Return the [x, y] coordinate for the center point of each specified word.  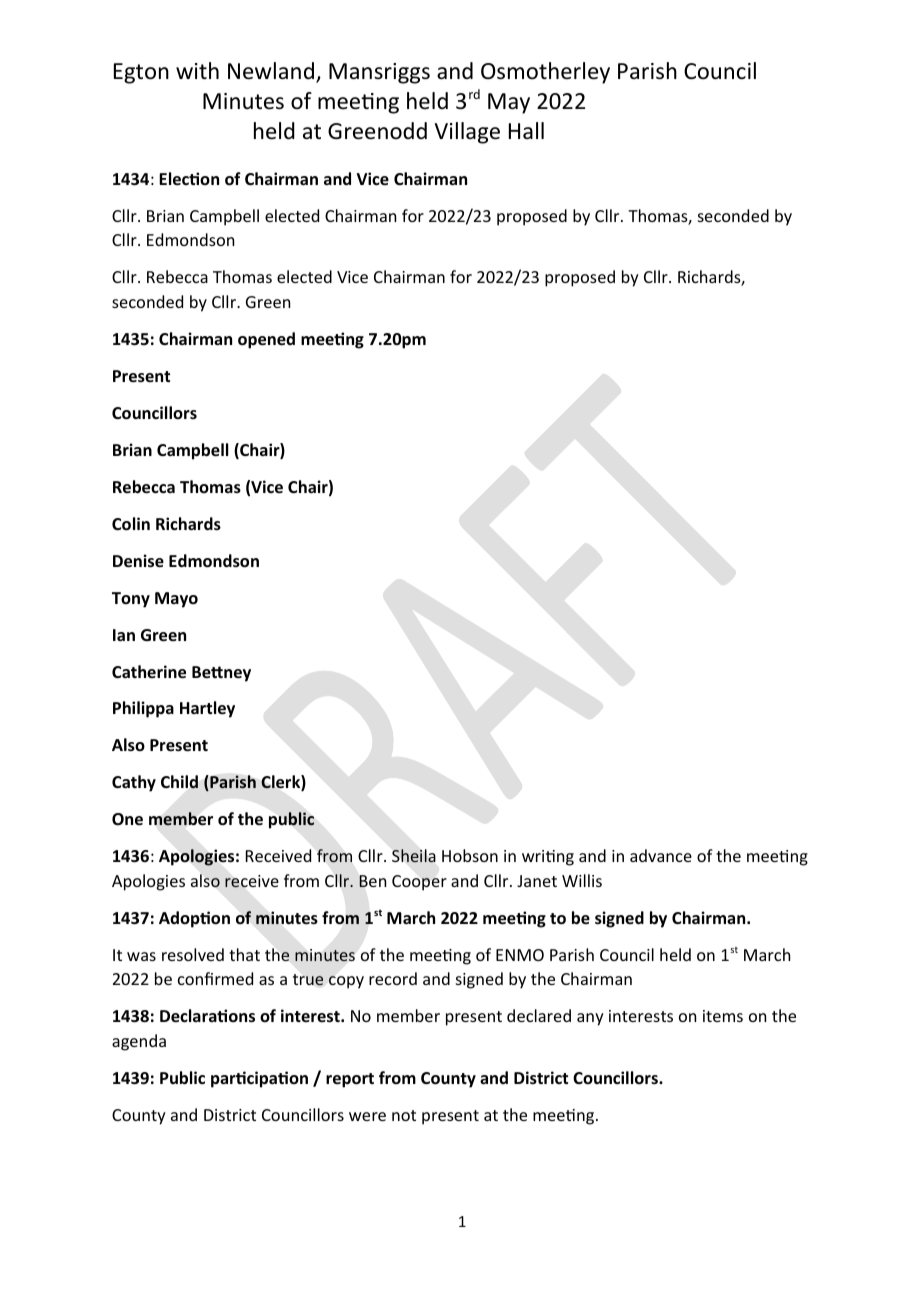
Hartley [207, 709]
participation [259, 1079]
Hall [526, 131]
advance [661, 855]
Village [467, 133]
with [197, 70]
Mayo [176, 600]
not [404, 1115]
